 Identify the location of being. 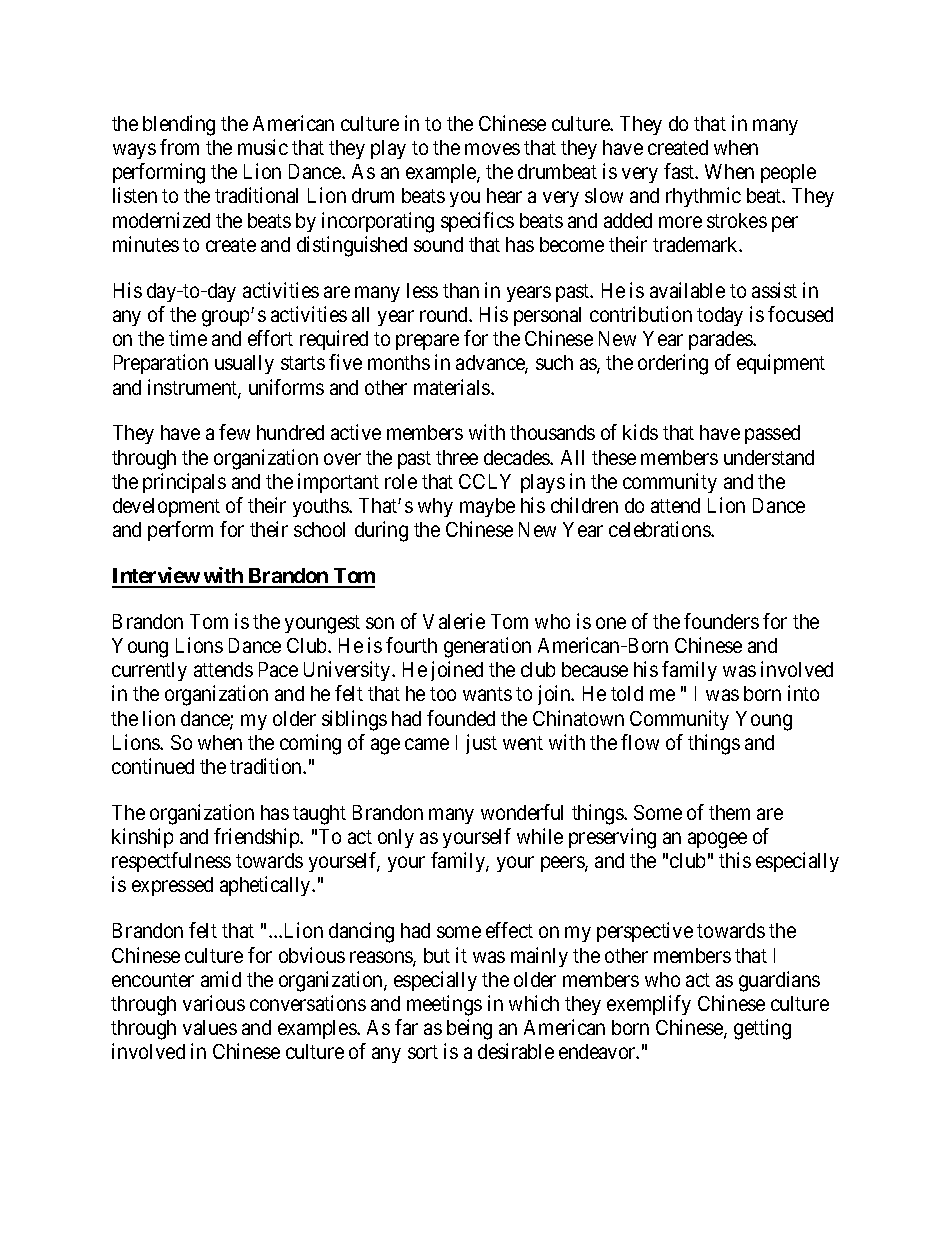
(469, 1029).
